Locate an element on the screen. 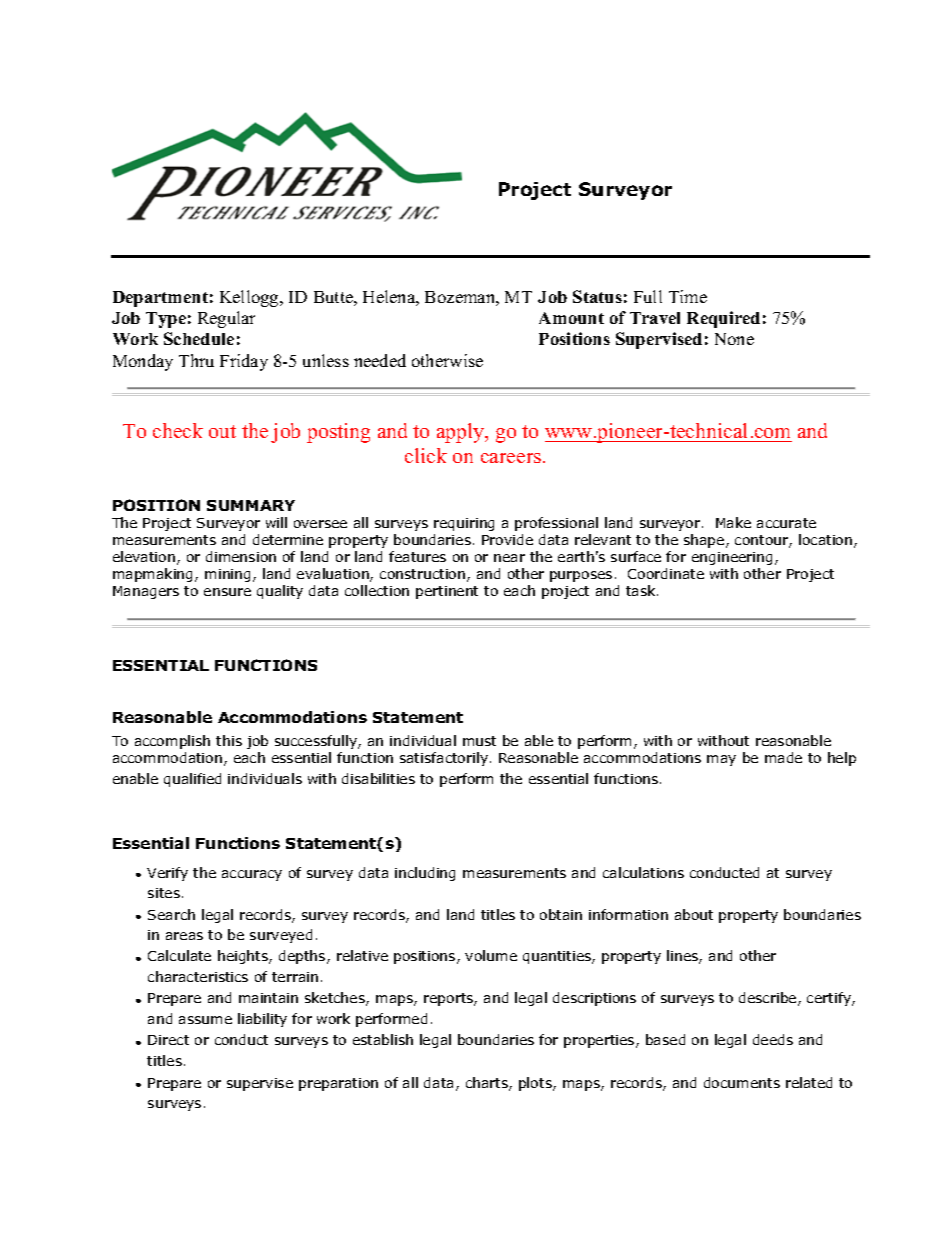 Image resolution: width=952 pixels, height=1233 pixels. Direct is located at coordinates (168, 1040).
